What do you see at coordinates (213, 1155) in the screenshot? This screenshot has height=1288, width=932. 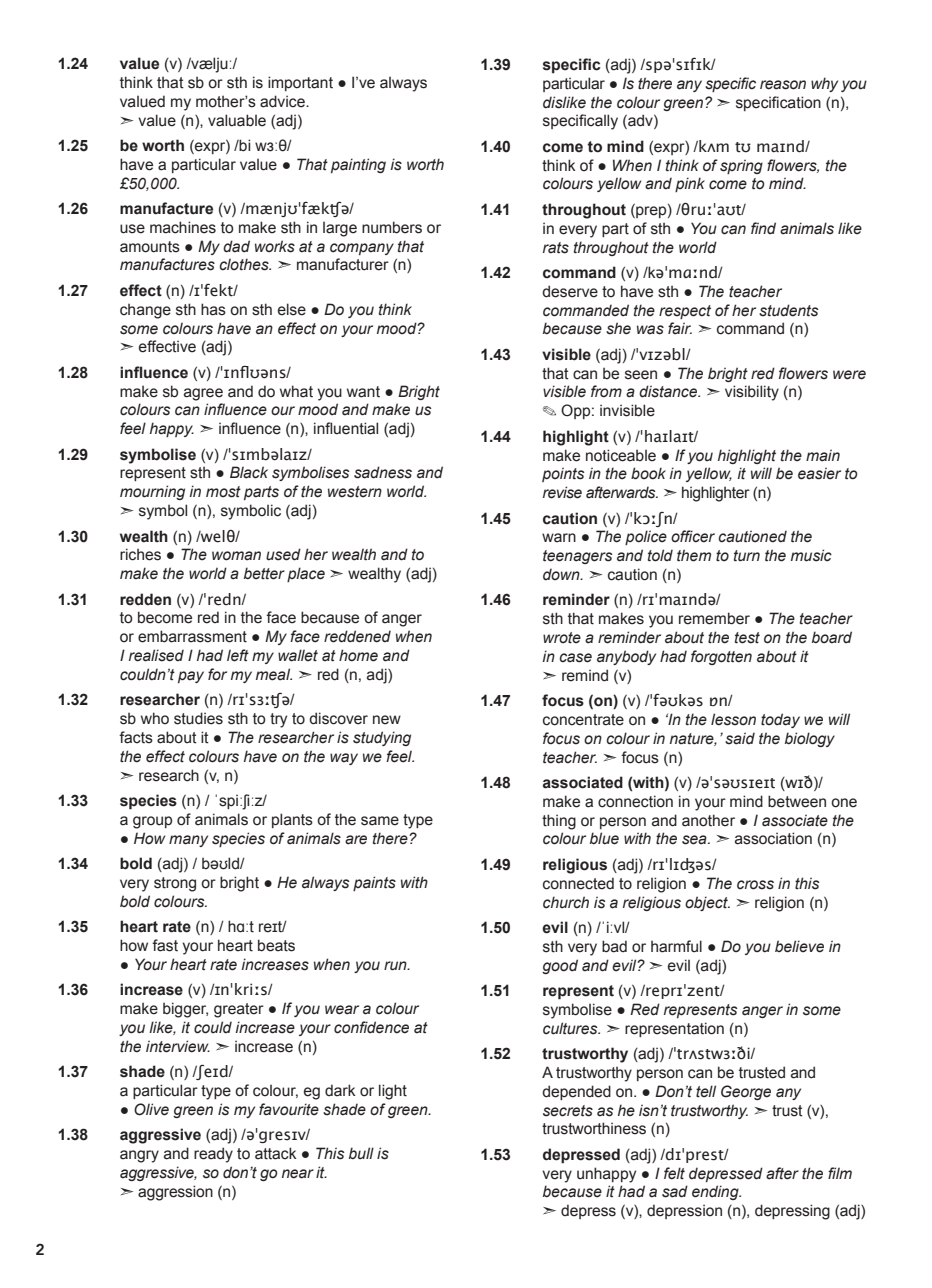 I see `ready` at bounding box center [213, 1155].
